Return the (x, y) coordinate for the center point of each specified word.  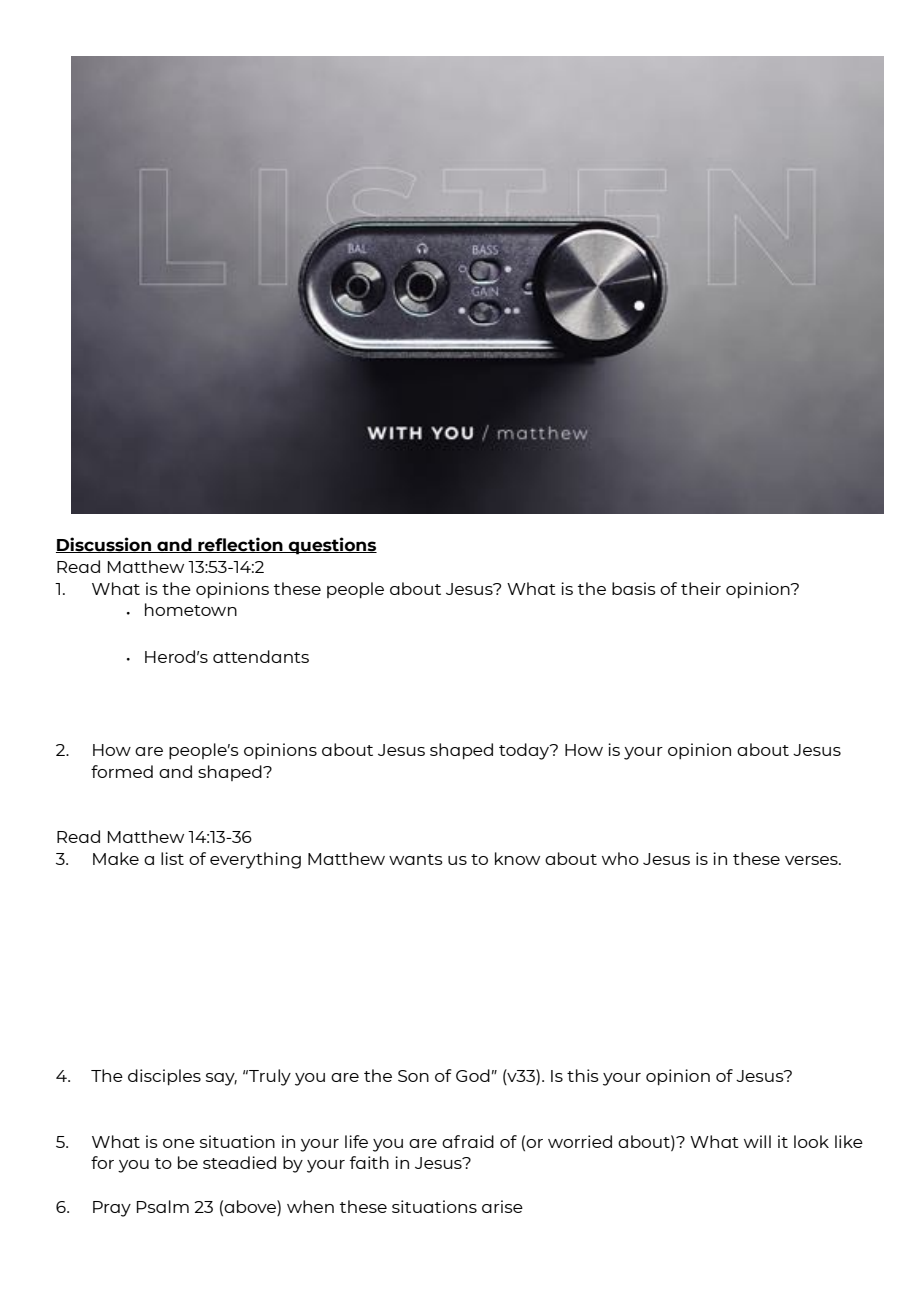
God (473, 1075)
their (701, 588)
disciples (164, 1077)
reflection (240, 545)
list (172, 858)
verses (812, 860)
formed (122, 771)
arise (502, 1206)
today (525, 751)
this (583, 1075)
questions (332, 546)
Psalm (163, 1206)
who (620, 858)
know (517, 858)
